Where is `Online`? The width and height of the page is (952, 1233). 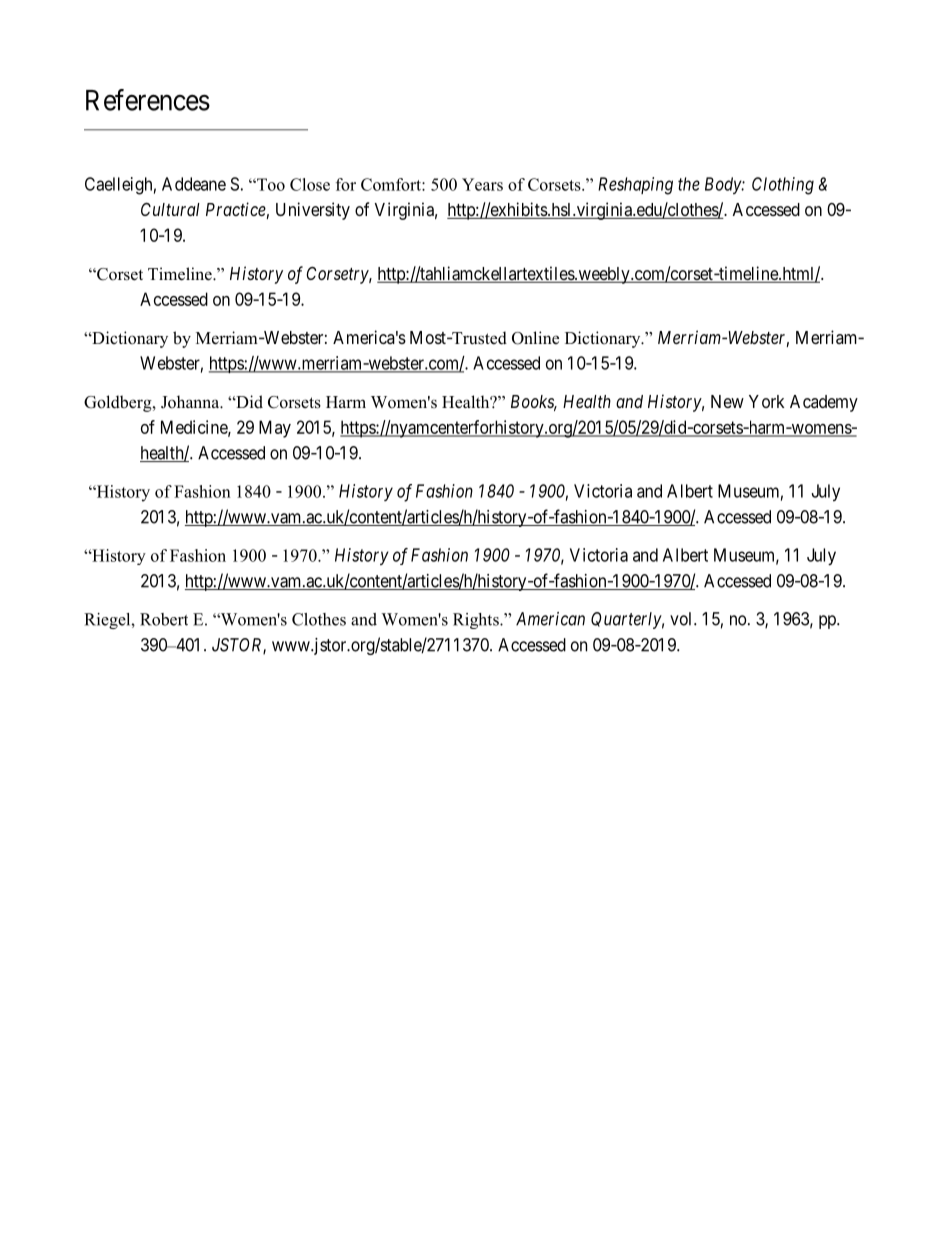
Online is located at coordinates (535, 338).
